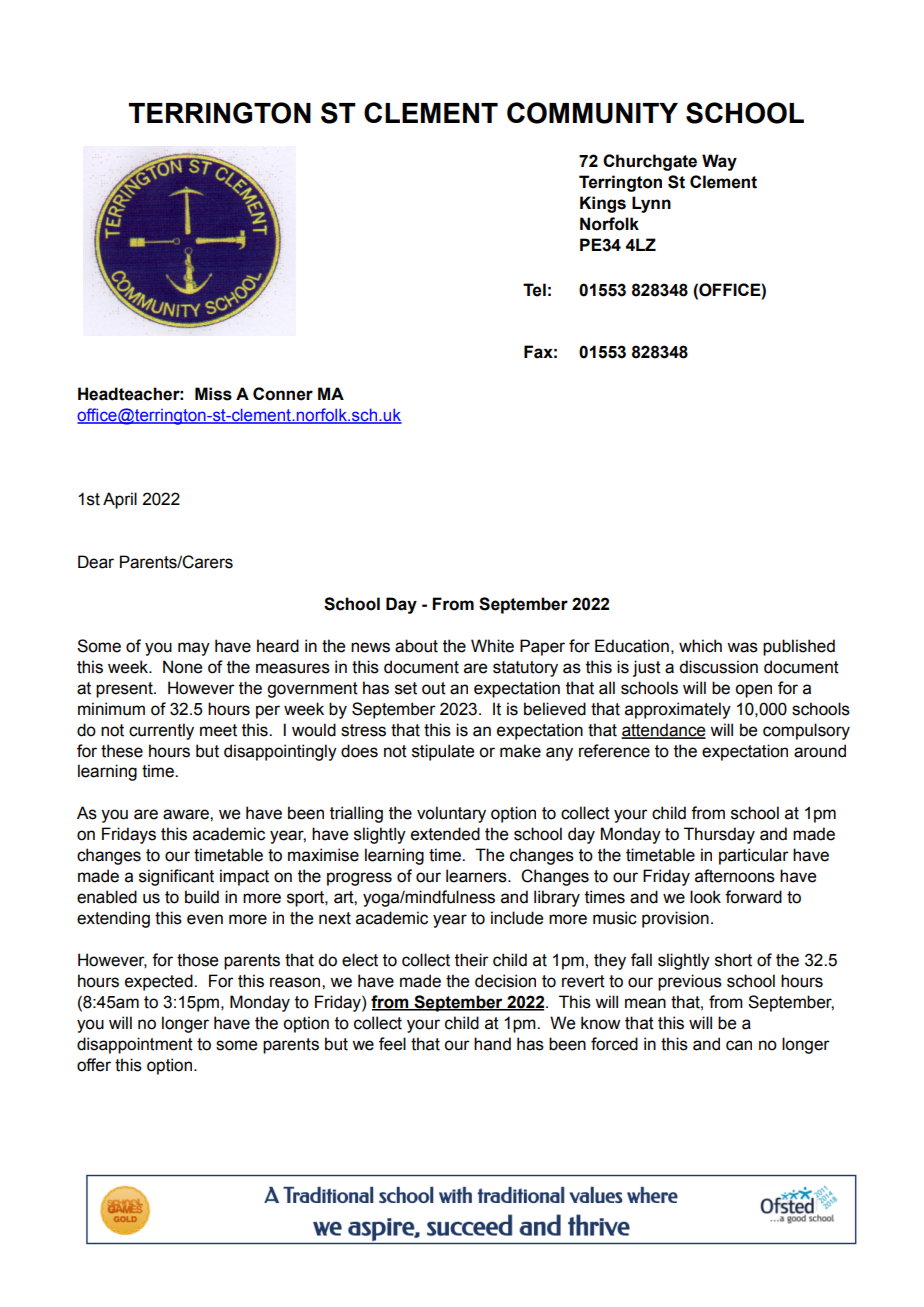  Describe the element at coordinates (492, 1044) in the document. I see `hand` at that location.
